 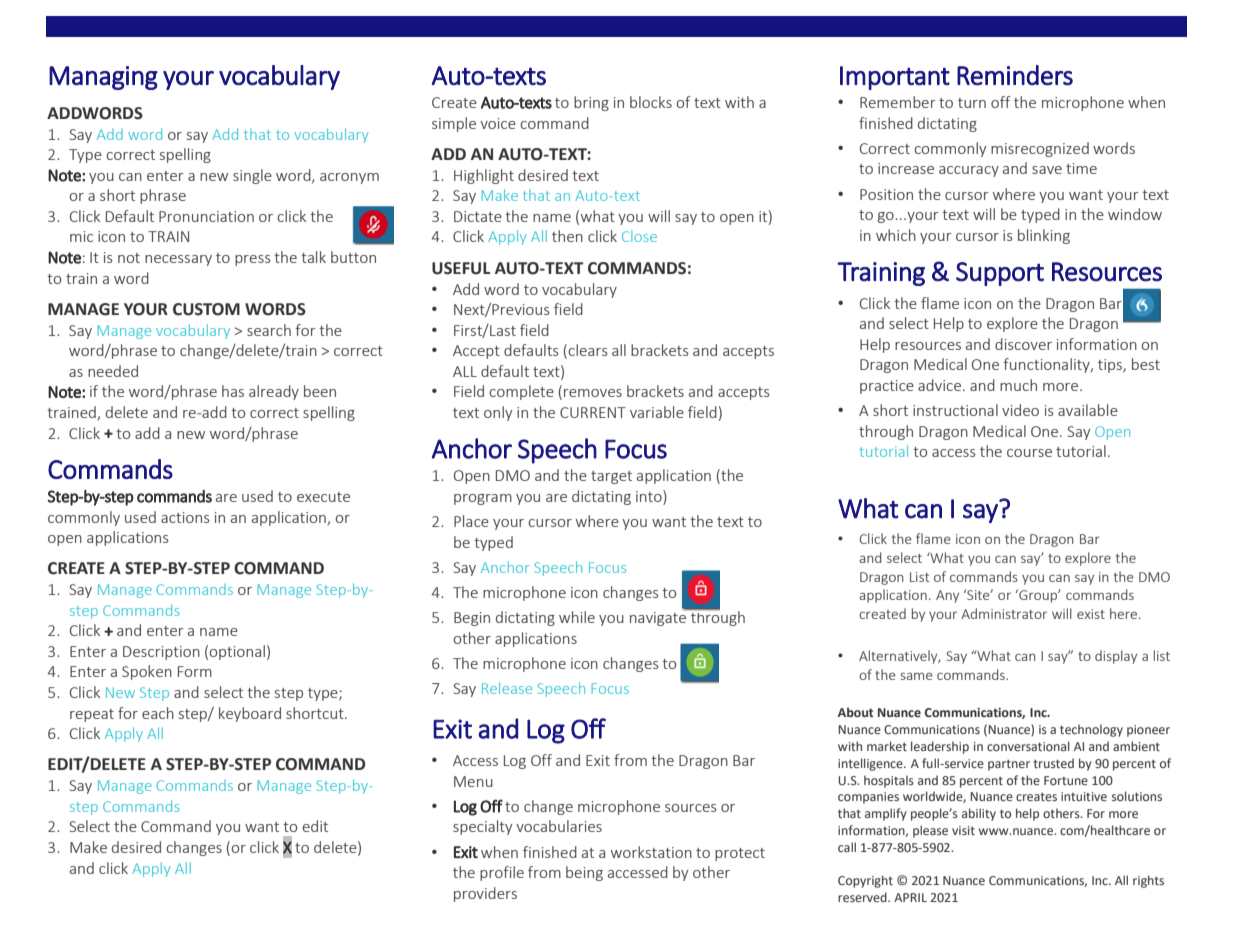 I want to click on actions, so click(x=185, y=517).
